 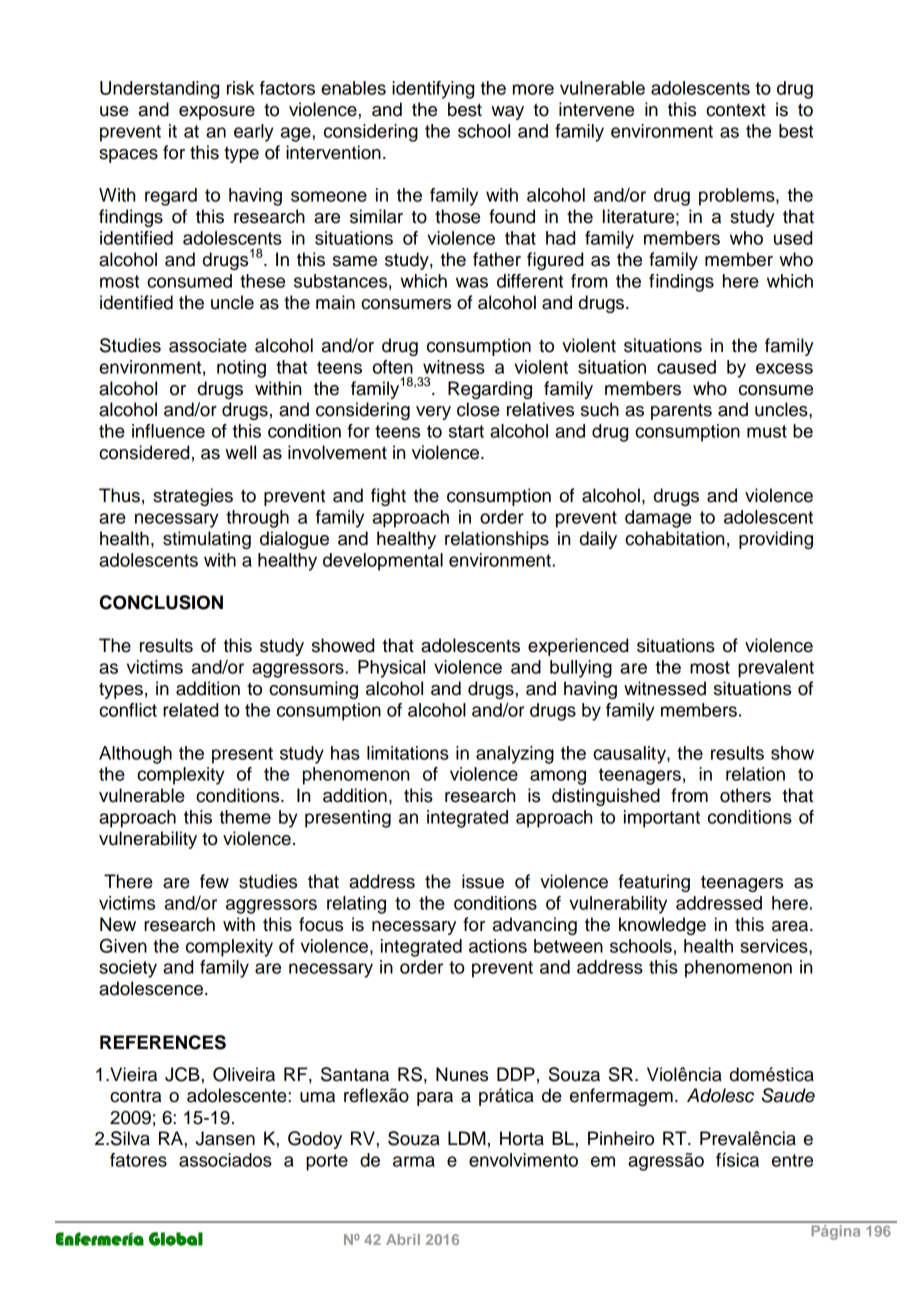 I want to click on exposure, so click(x=217, y=113).
